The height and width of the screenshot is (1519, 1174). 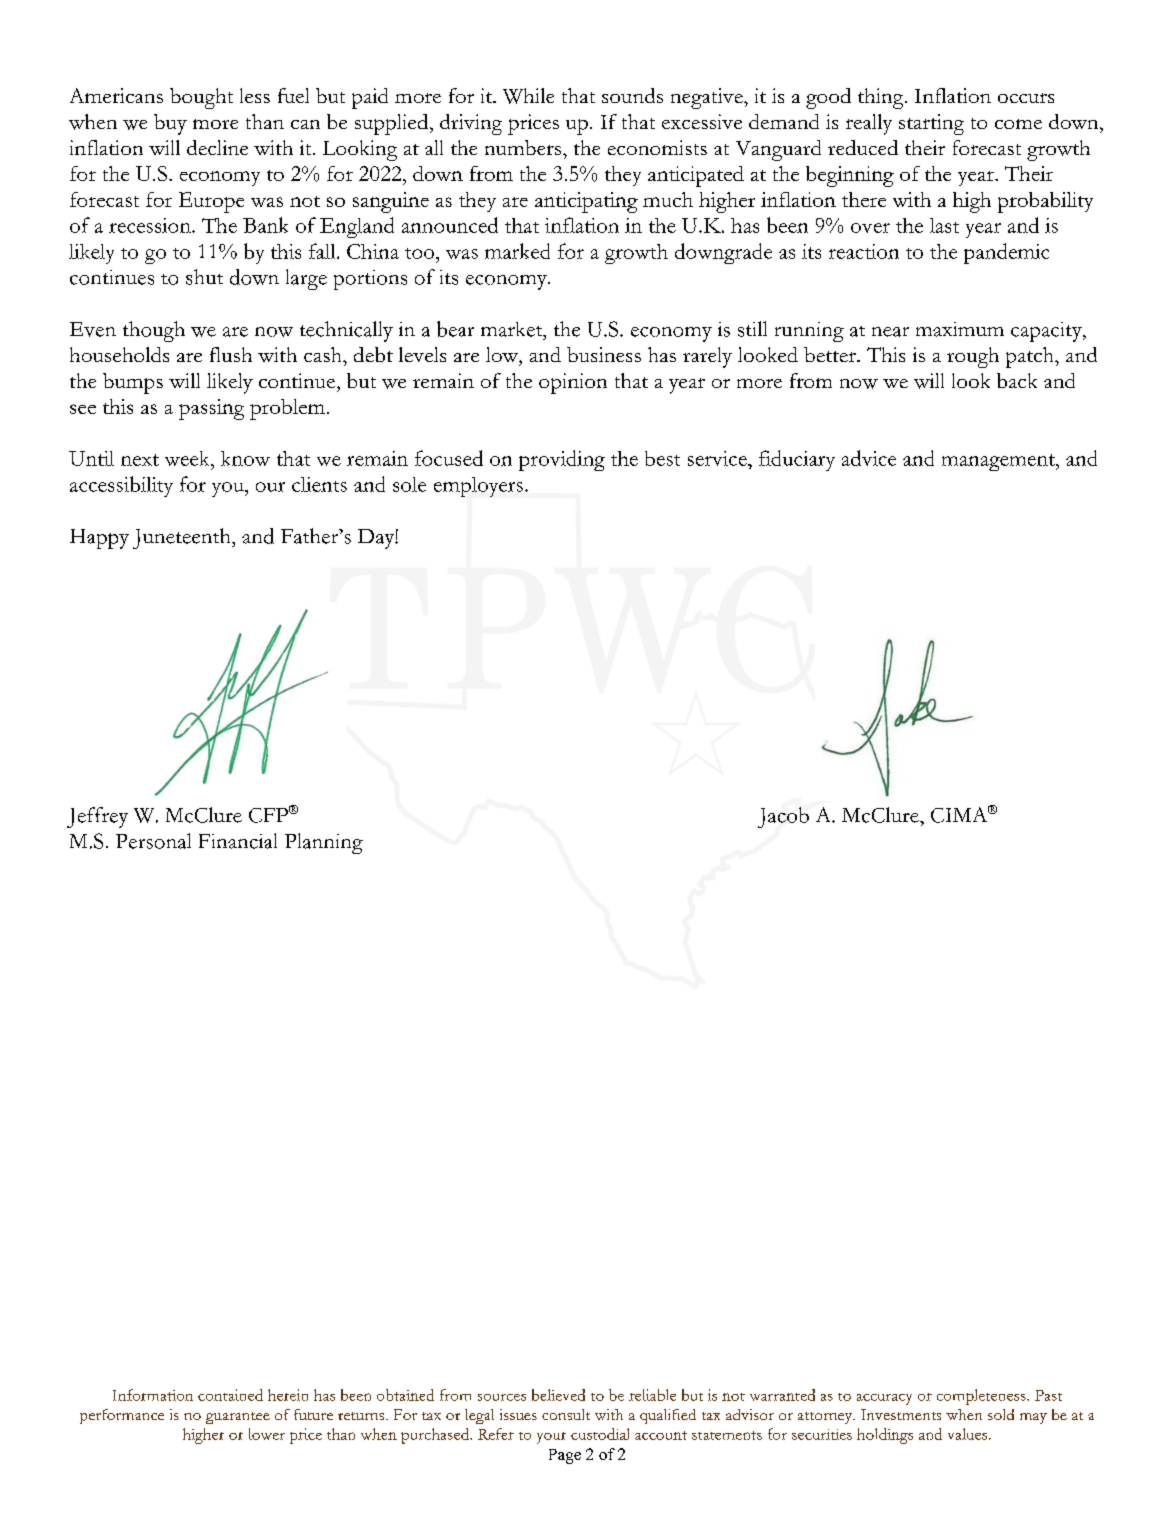 What do you see at coordinates (999, 462) in the screenshot?
I see `management` at bounding box center [999, 462].
